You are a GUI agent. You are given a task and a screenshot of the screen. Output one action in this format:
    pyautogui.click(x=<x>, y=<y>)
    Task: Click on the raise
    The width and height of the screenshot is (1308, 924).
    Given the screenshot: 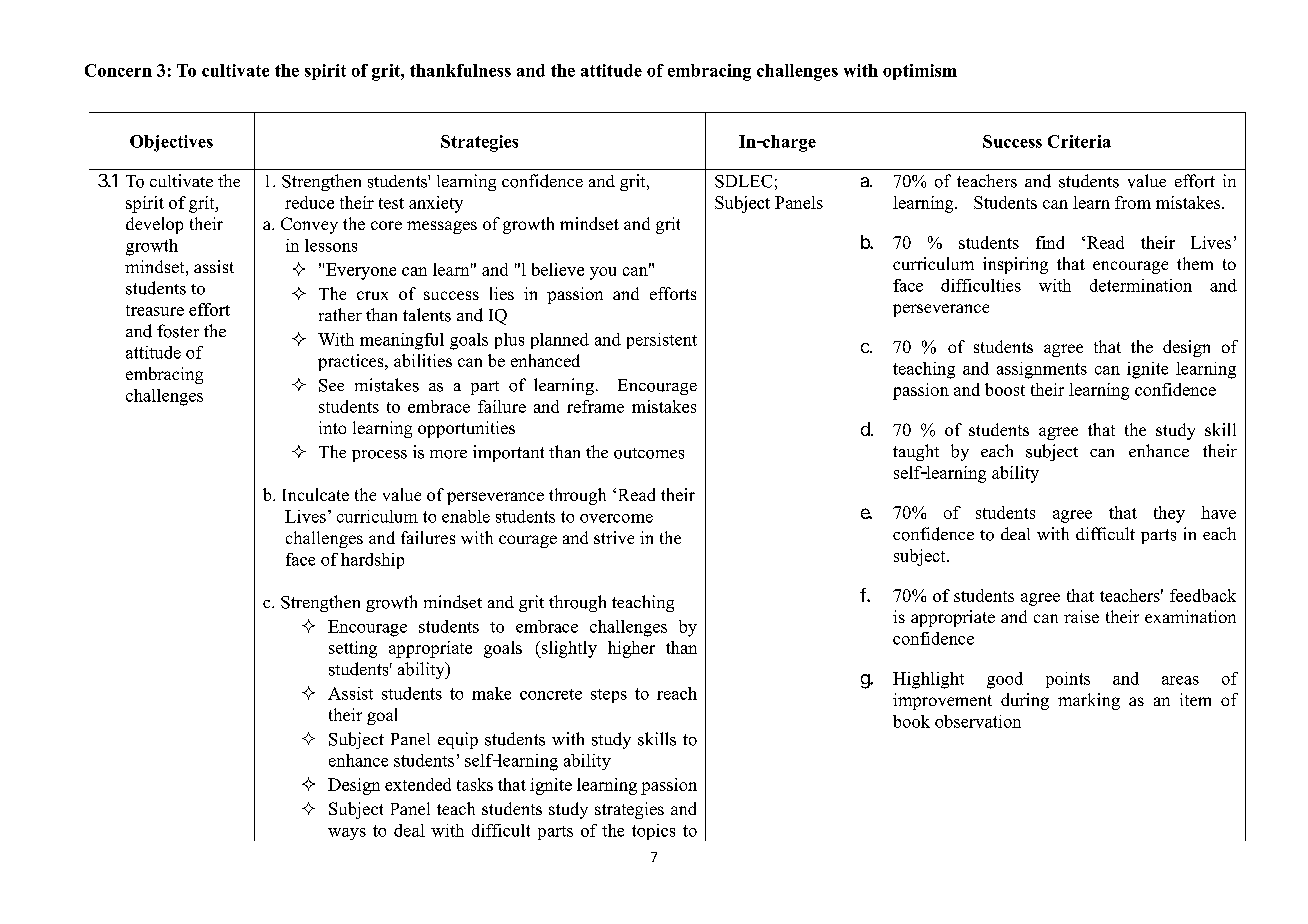 What is the action you would take?
    pyautogui.click(x=1081, y=616)
